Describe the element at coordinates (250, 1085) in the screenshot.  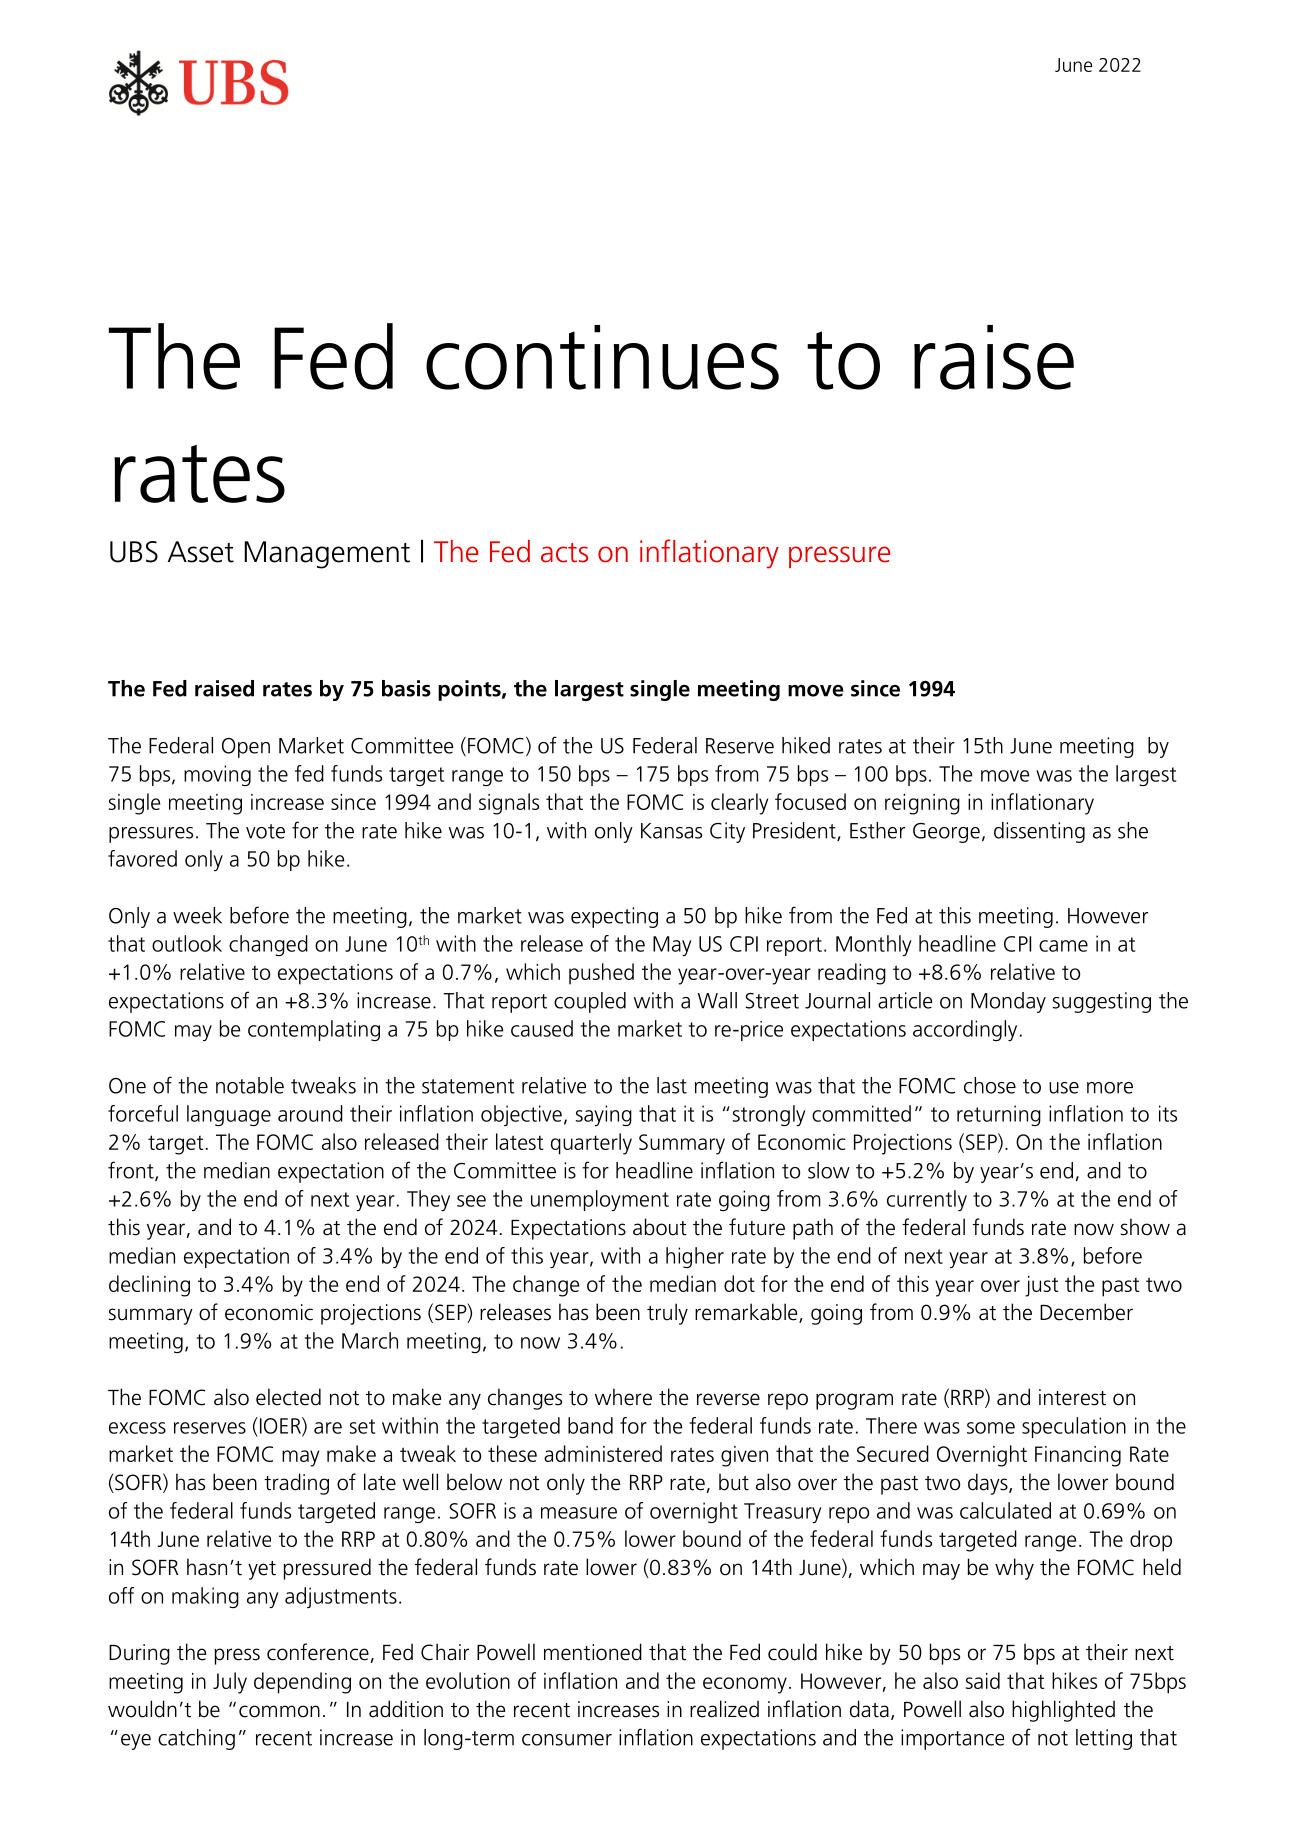
I see `notable` at that location.
